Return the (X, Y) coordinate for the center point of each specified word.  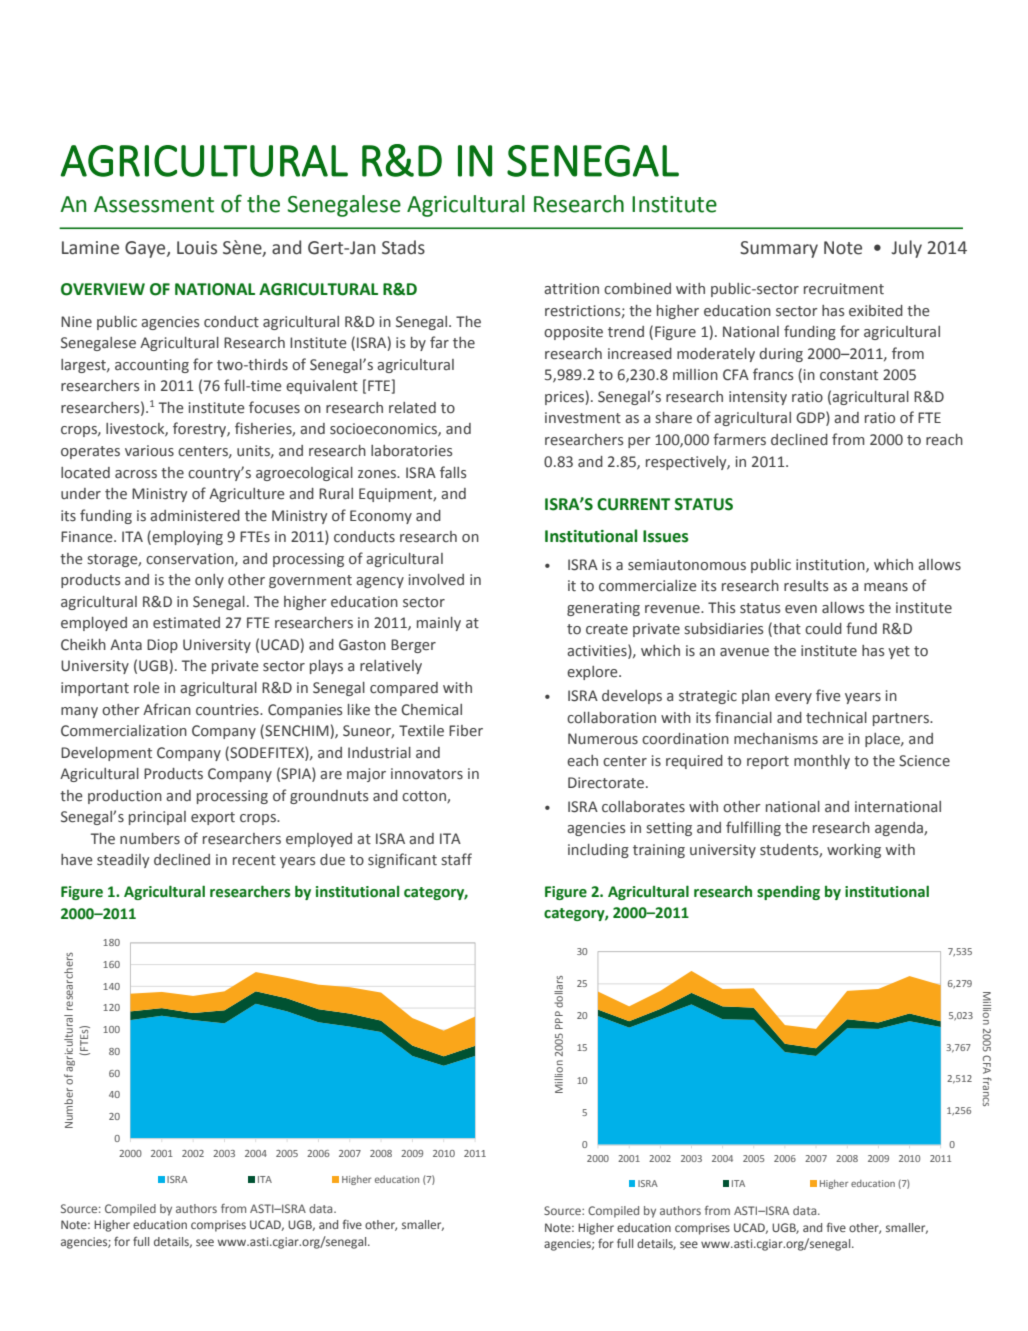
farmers (739, 439)
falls (453, 472)
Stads (403, 247)
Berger (413, 646)
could (823, 629)
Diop (162, 646)
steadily (123, 861)
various (149, 451)
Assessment (154, 204)
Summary (779, 249)
